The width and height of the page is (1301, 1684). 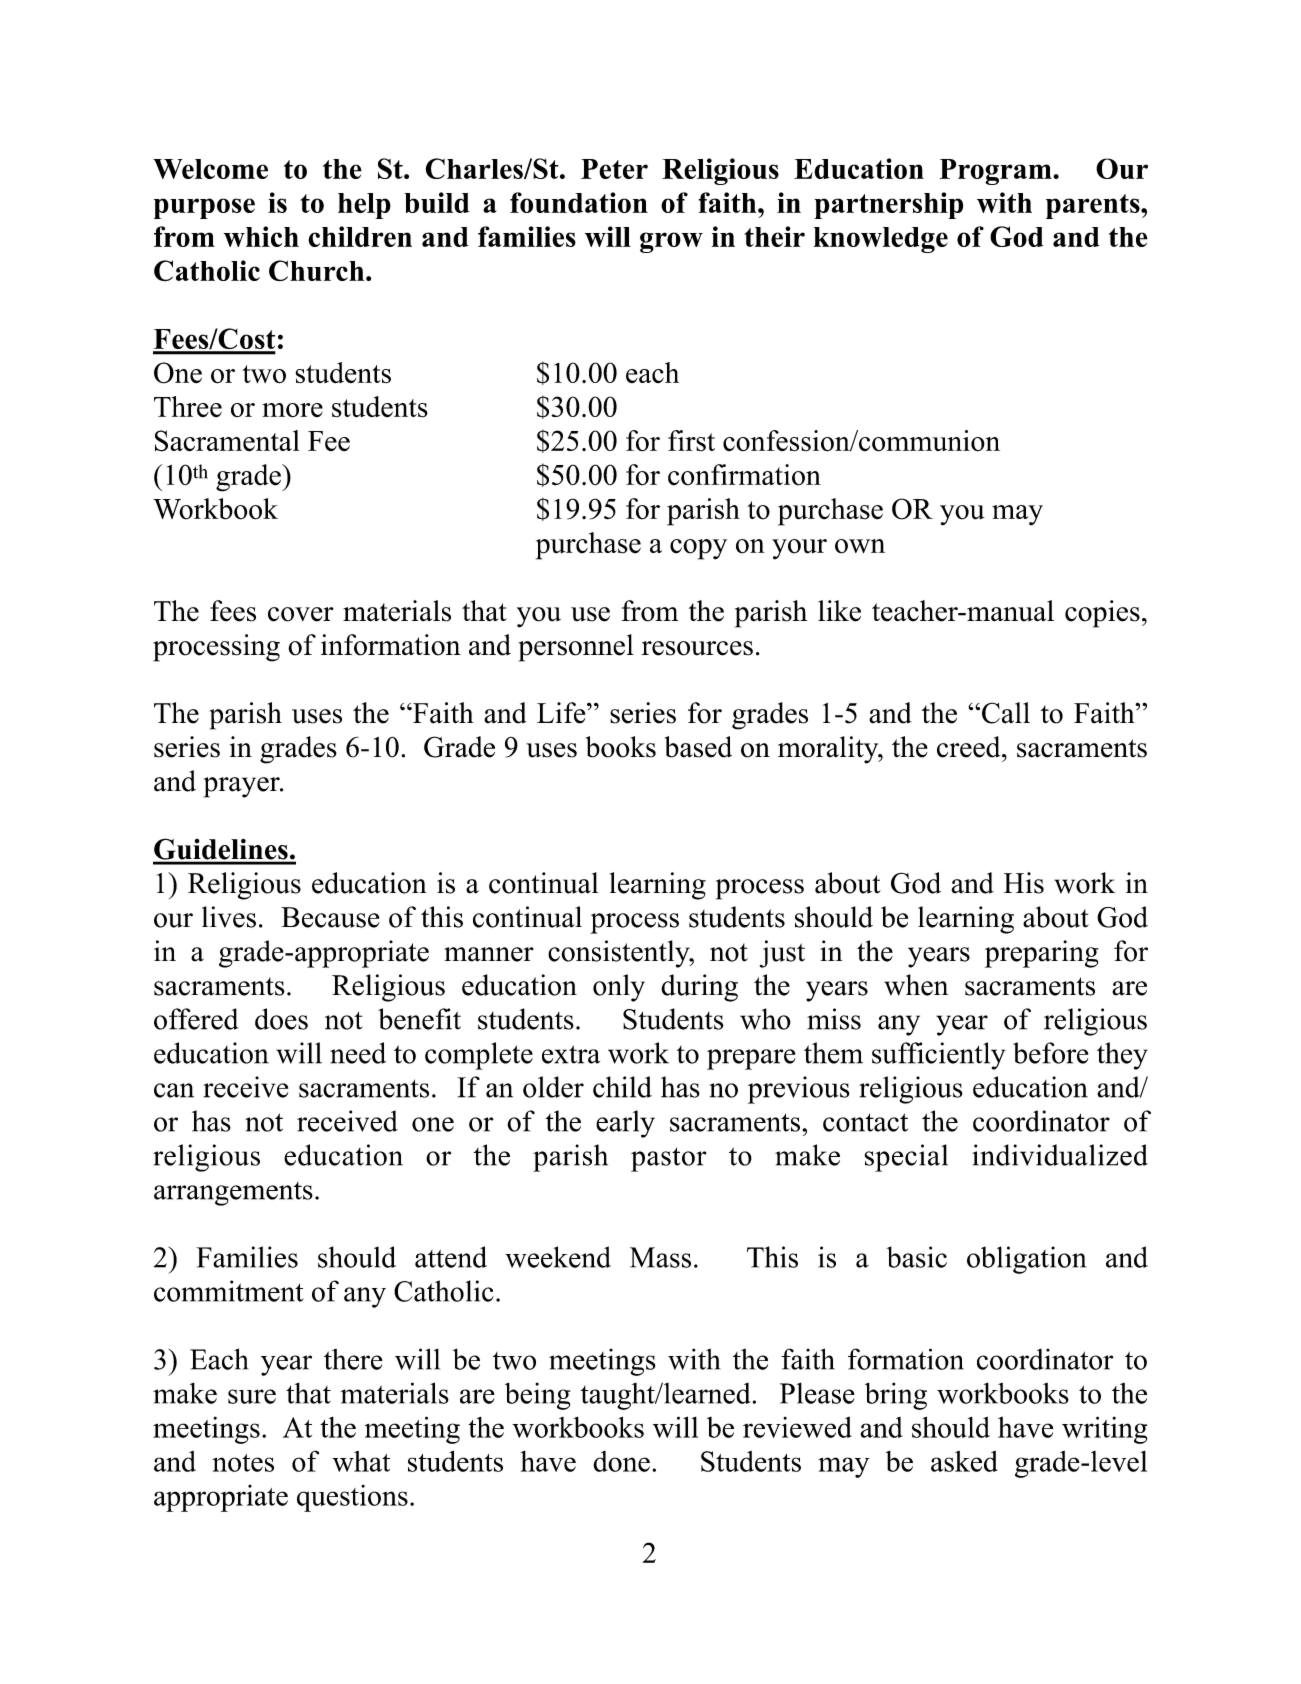 I want to click on grow, so click(x=671, y=242).
